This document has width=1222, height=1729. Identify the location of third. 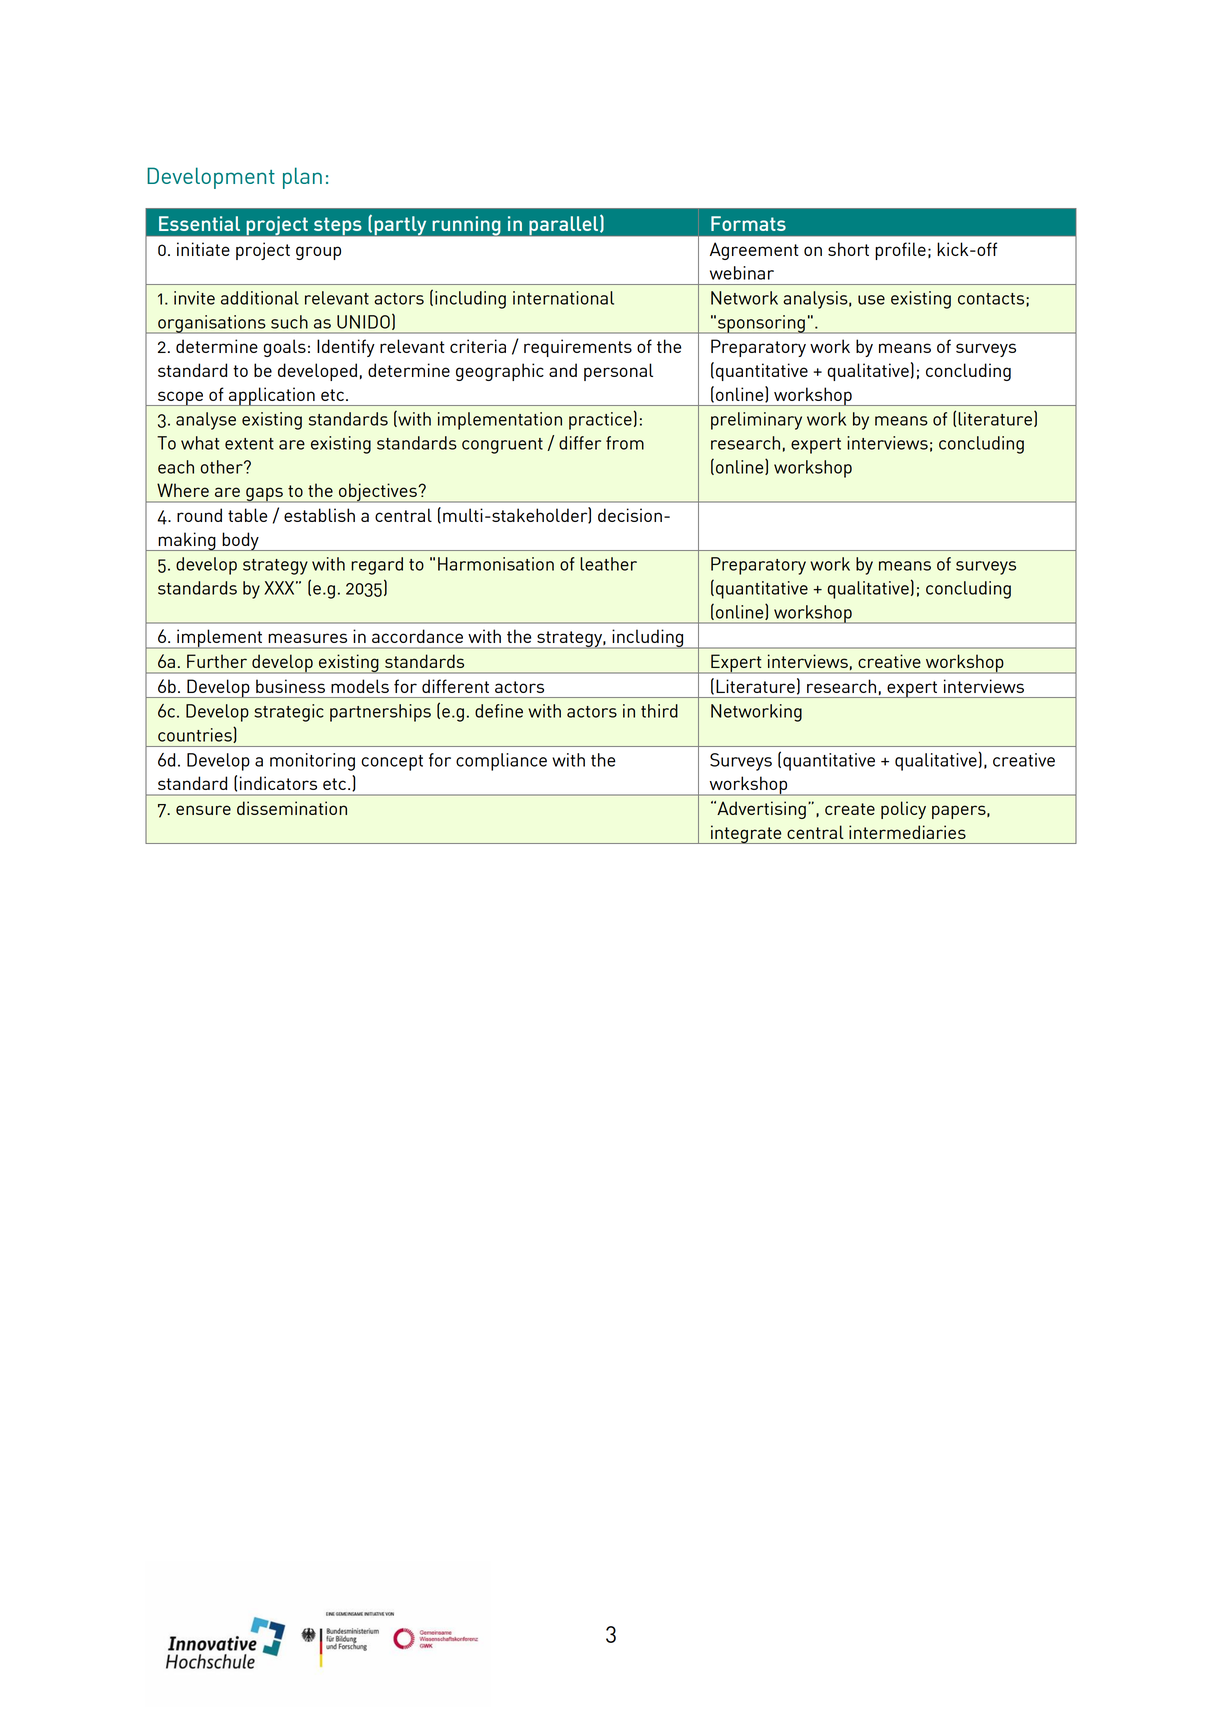
(659, 711).
